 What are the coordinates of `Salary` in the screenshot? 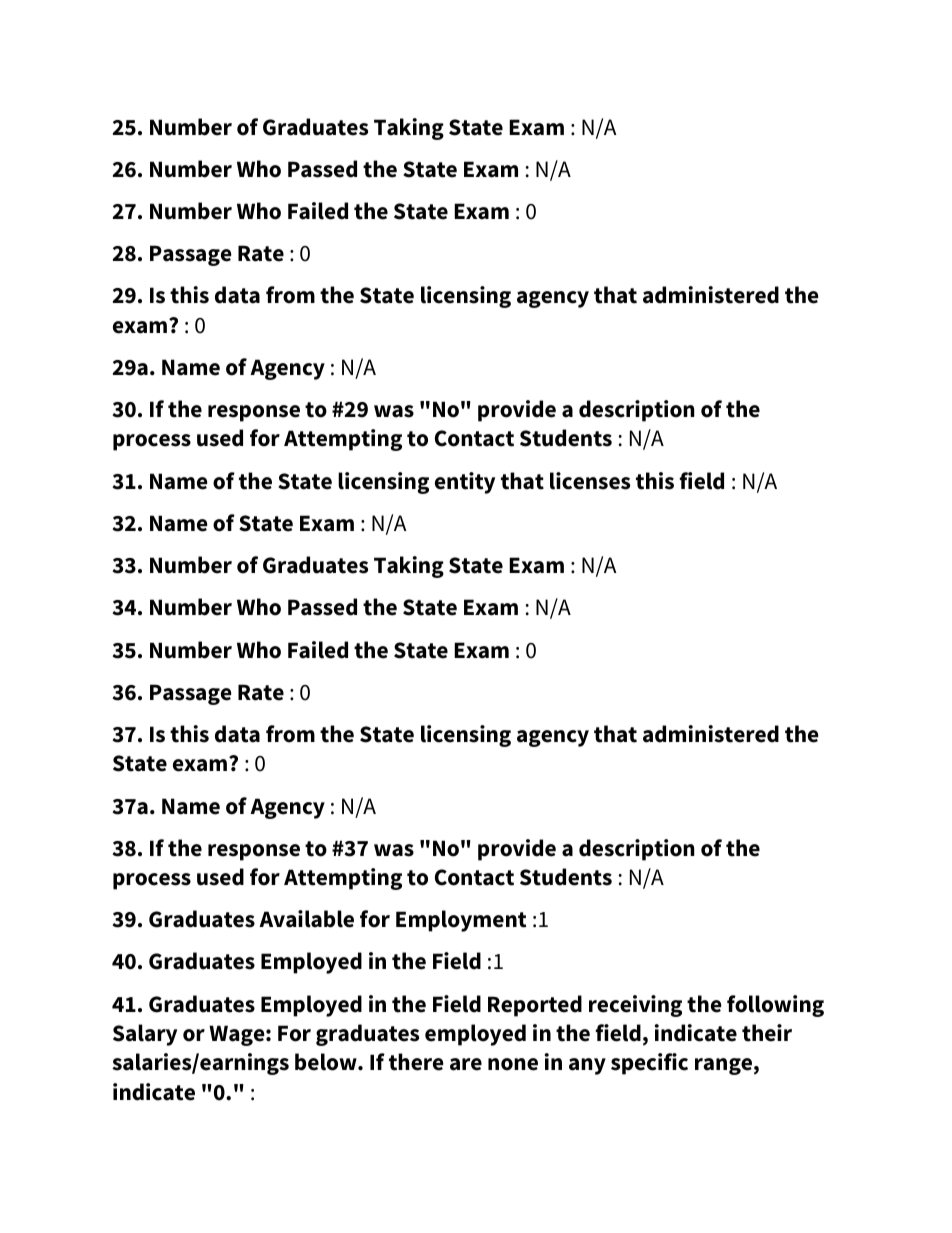 It's located at (145, 1035).
